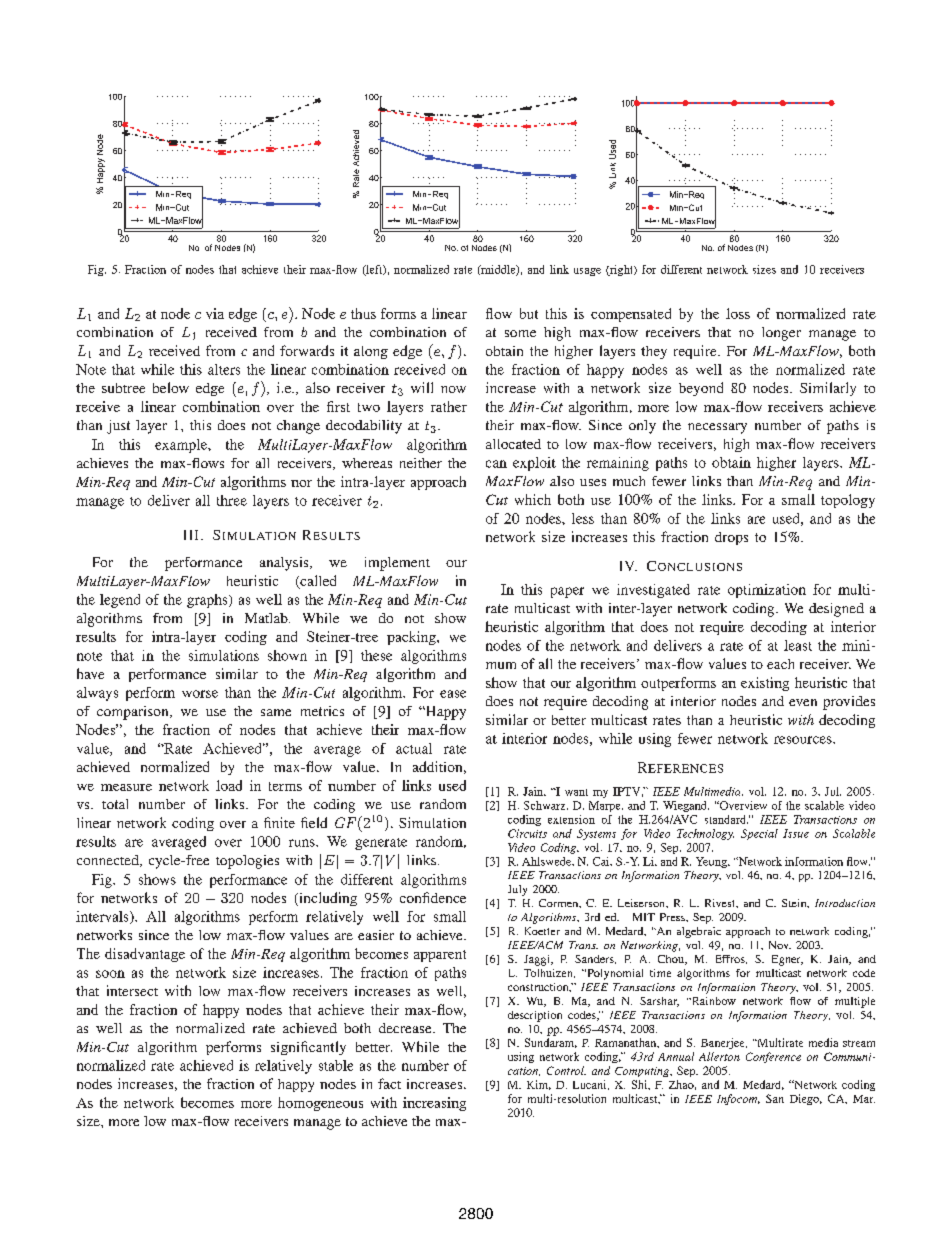 The image size is (952, 1233). I want to click on load, so click(229, 785).
